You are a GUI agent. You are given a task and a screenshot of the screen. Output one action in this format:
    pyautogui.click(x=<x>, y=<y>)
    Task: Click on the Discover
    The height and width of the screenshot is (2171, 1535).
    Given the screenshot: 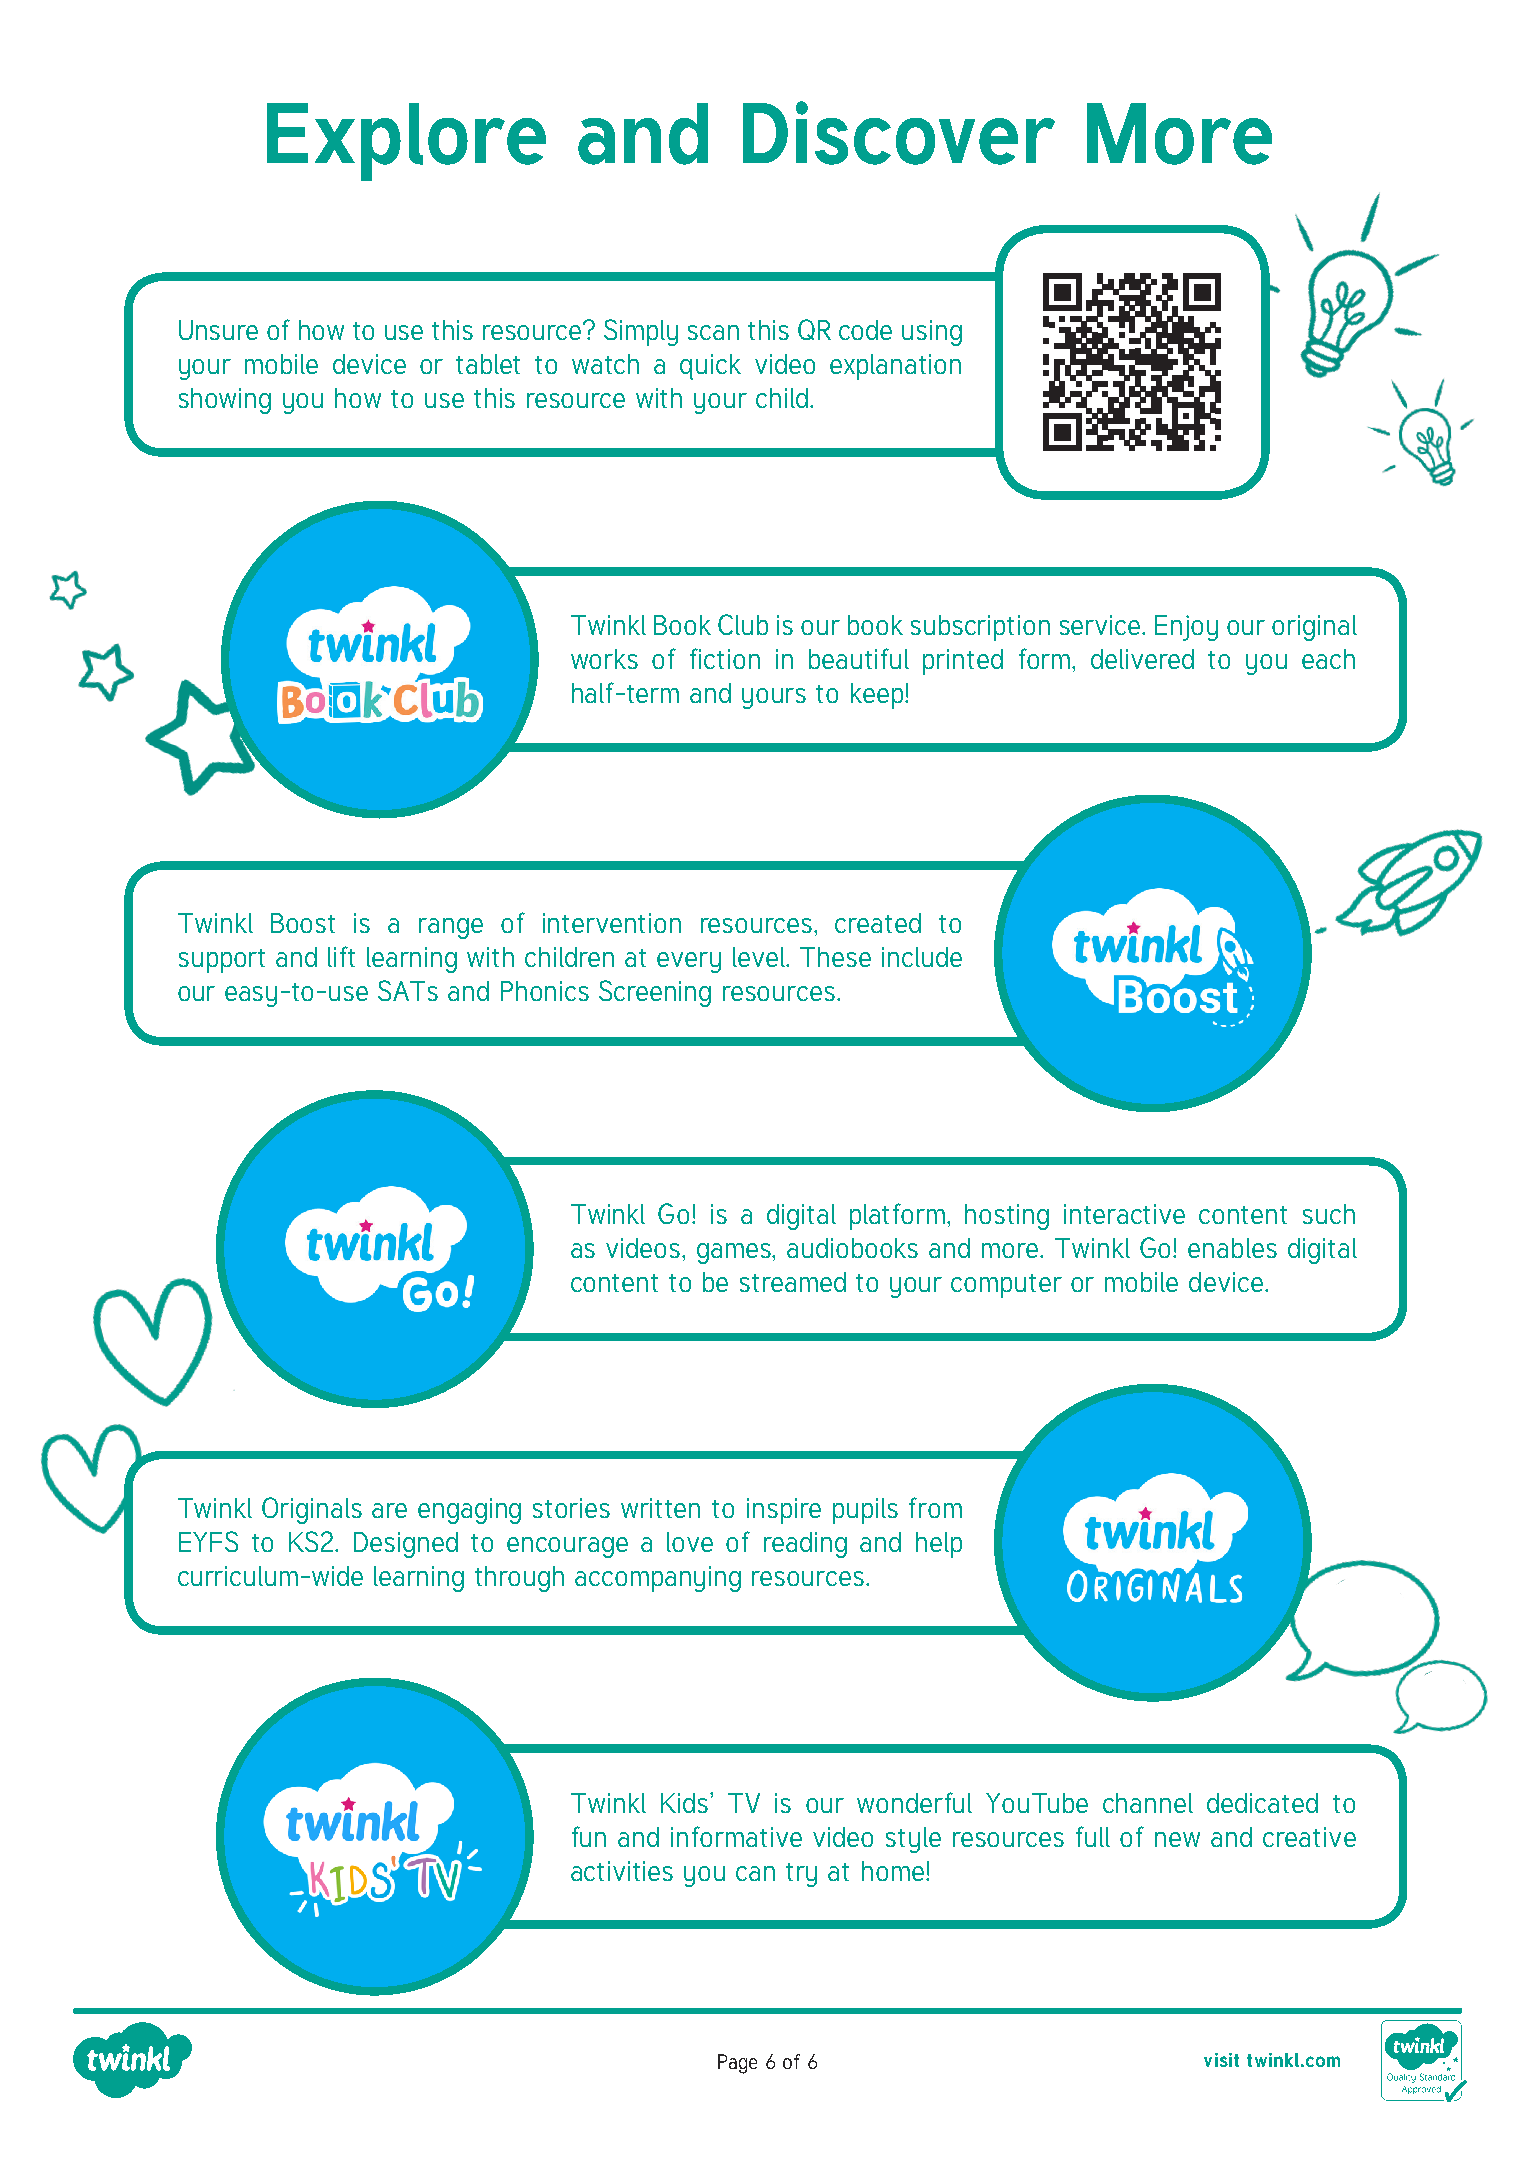 What is the action you would take?
    pyautogui.click(x=899, y=133)
